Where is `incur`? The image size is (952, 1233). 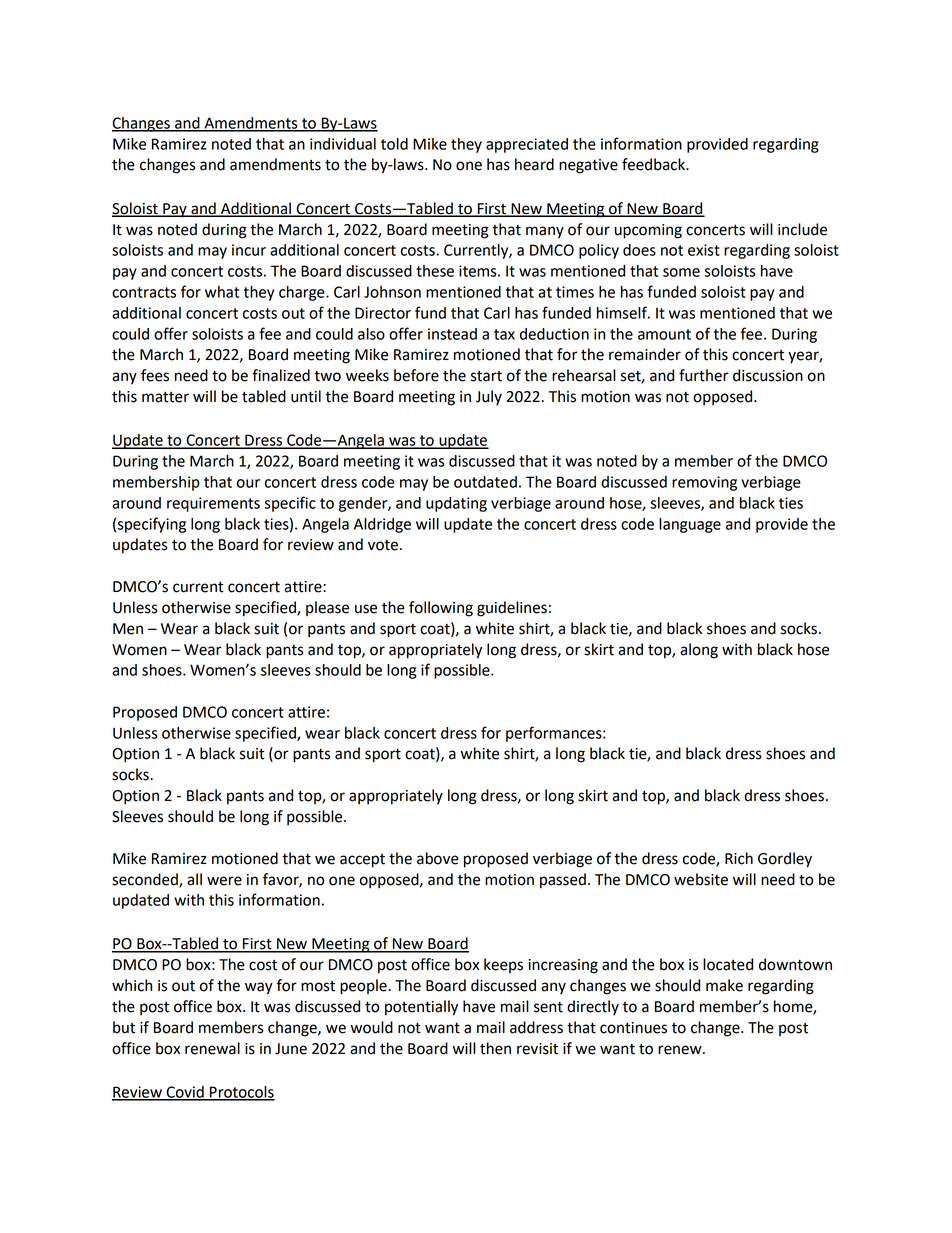 incur is located at coordinates (249, 250).
